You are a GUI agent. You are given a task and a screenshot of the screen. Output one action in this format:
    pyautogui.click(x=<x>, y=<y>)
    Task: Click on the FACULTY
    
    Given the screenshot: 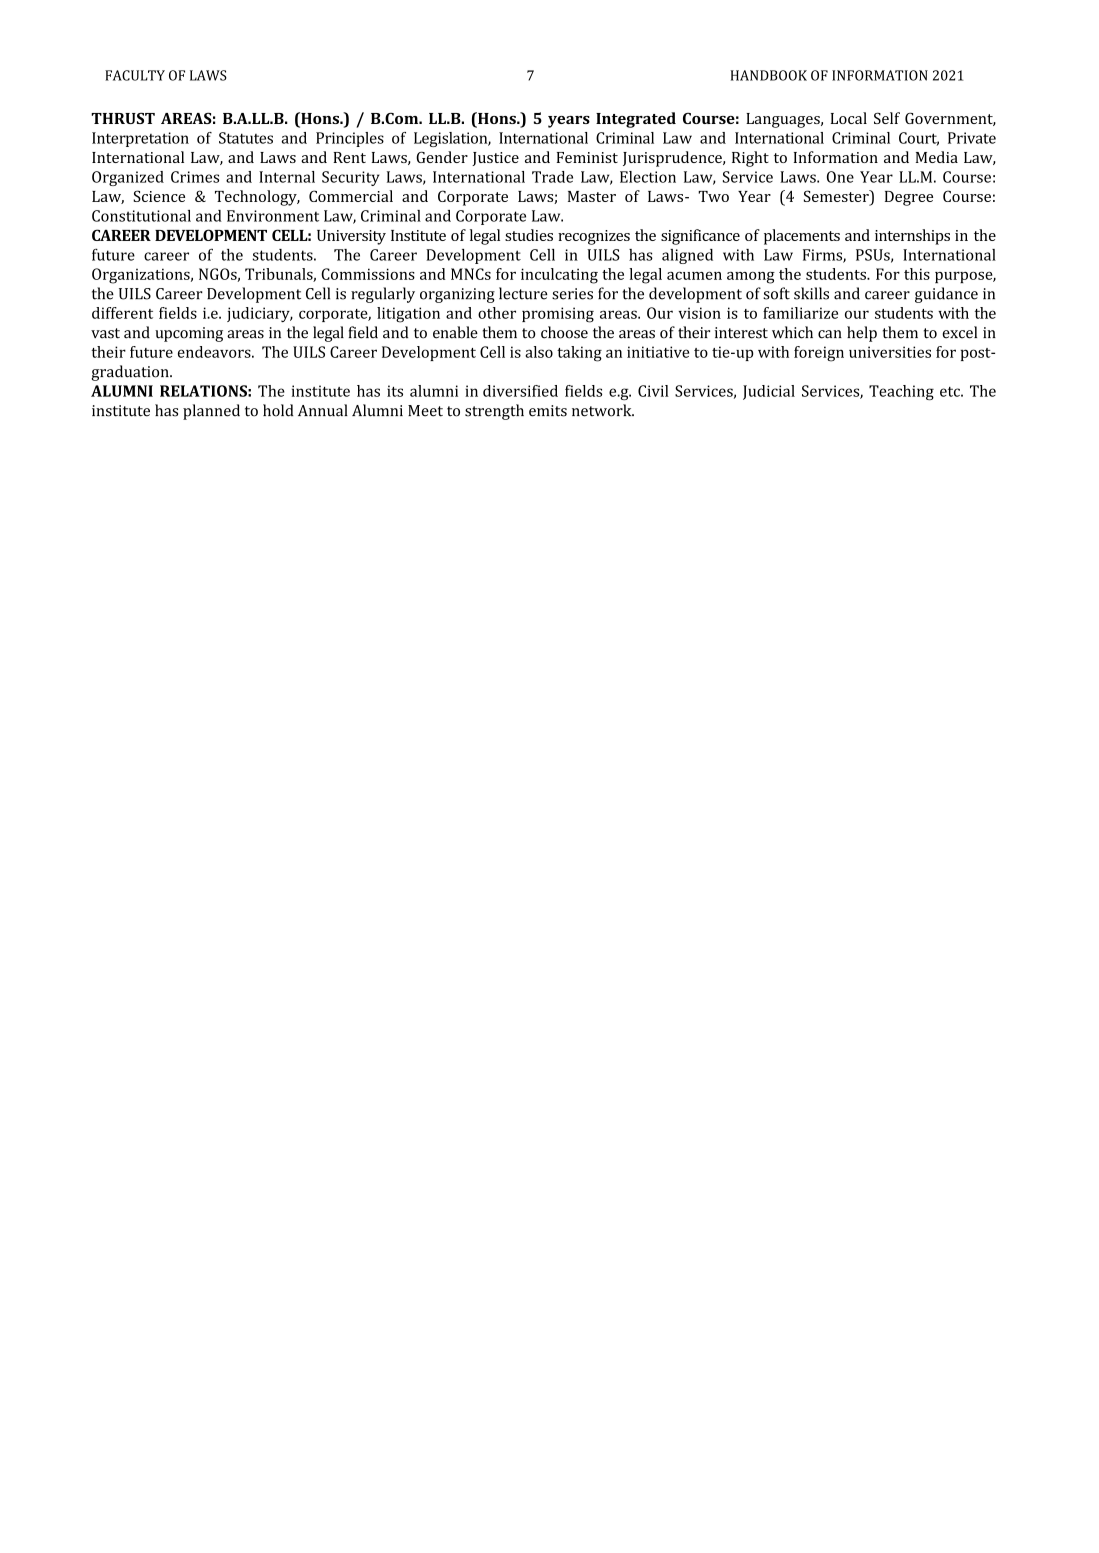 What is the action you would take?
    pyautogui.click(x=135, y=75)
